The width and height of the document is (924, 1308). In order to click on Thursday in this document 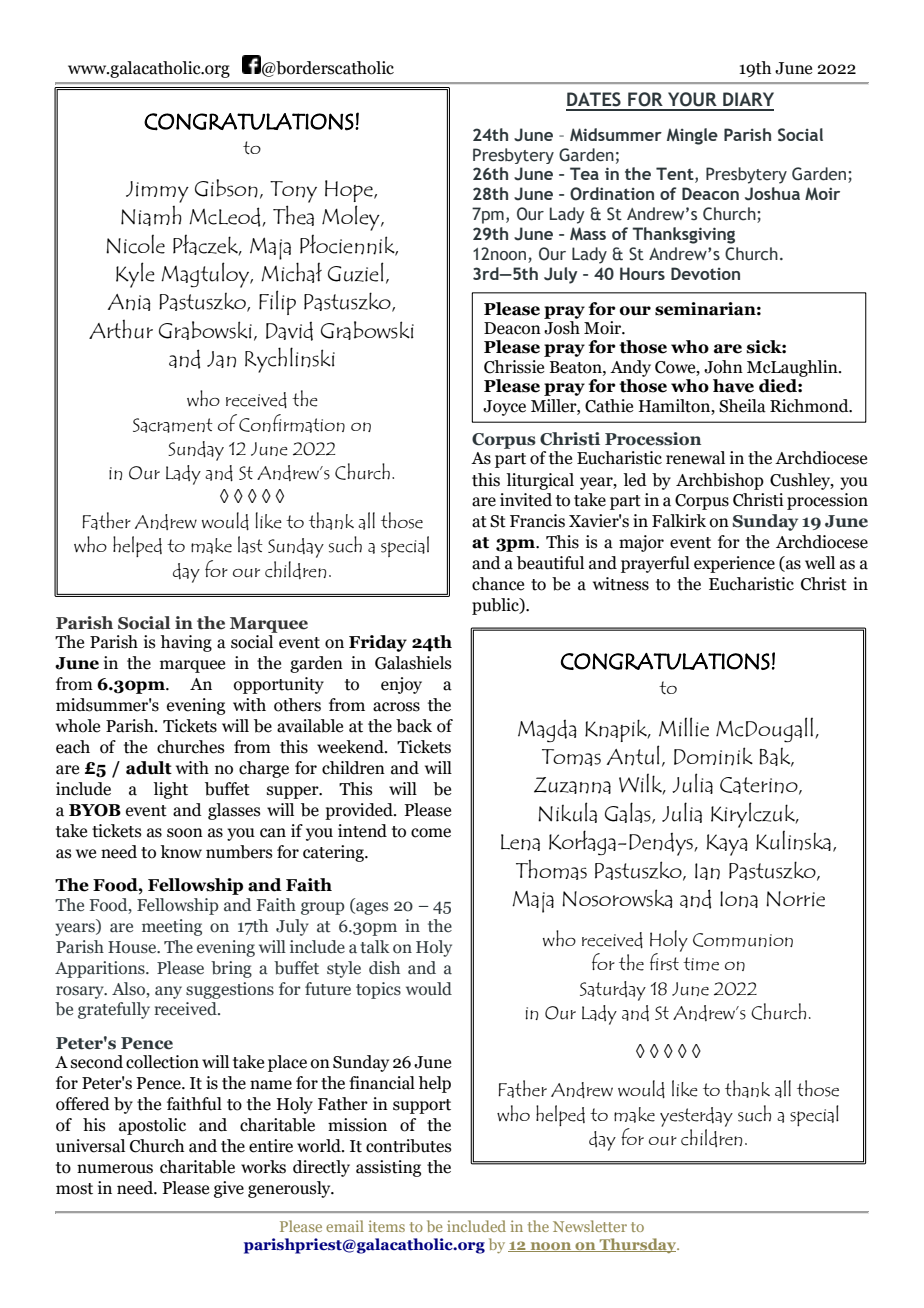, I will do `click(637, 1245)`.
